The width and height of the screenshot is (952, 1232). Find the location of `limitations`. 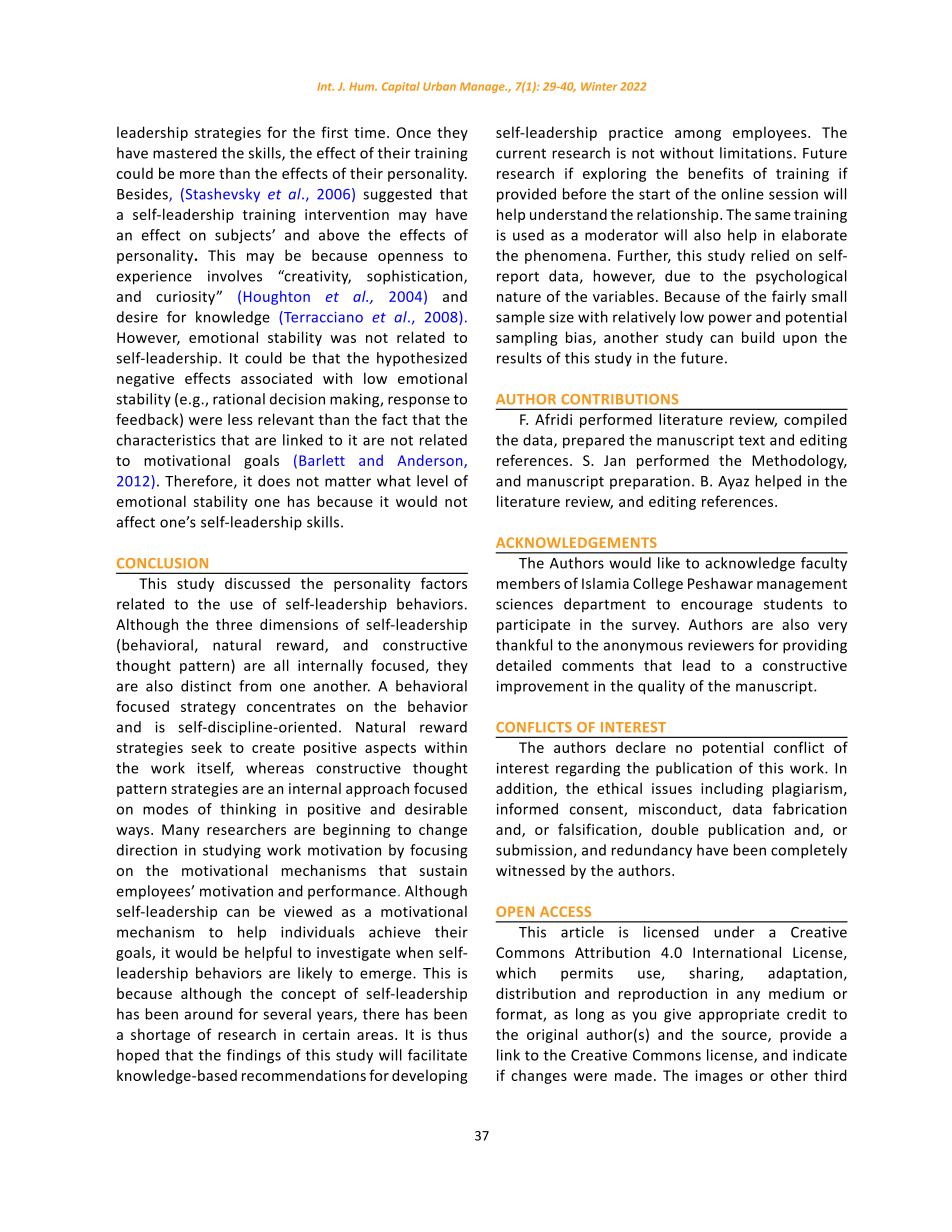

limitations is located at coordinates (756, 153).
